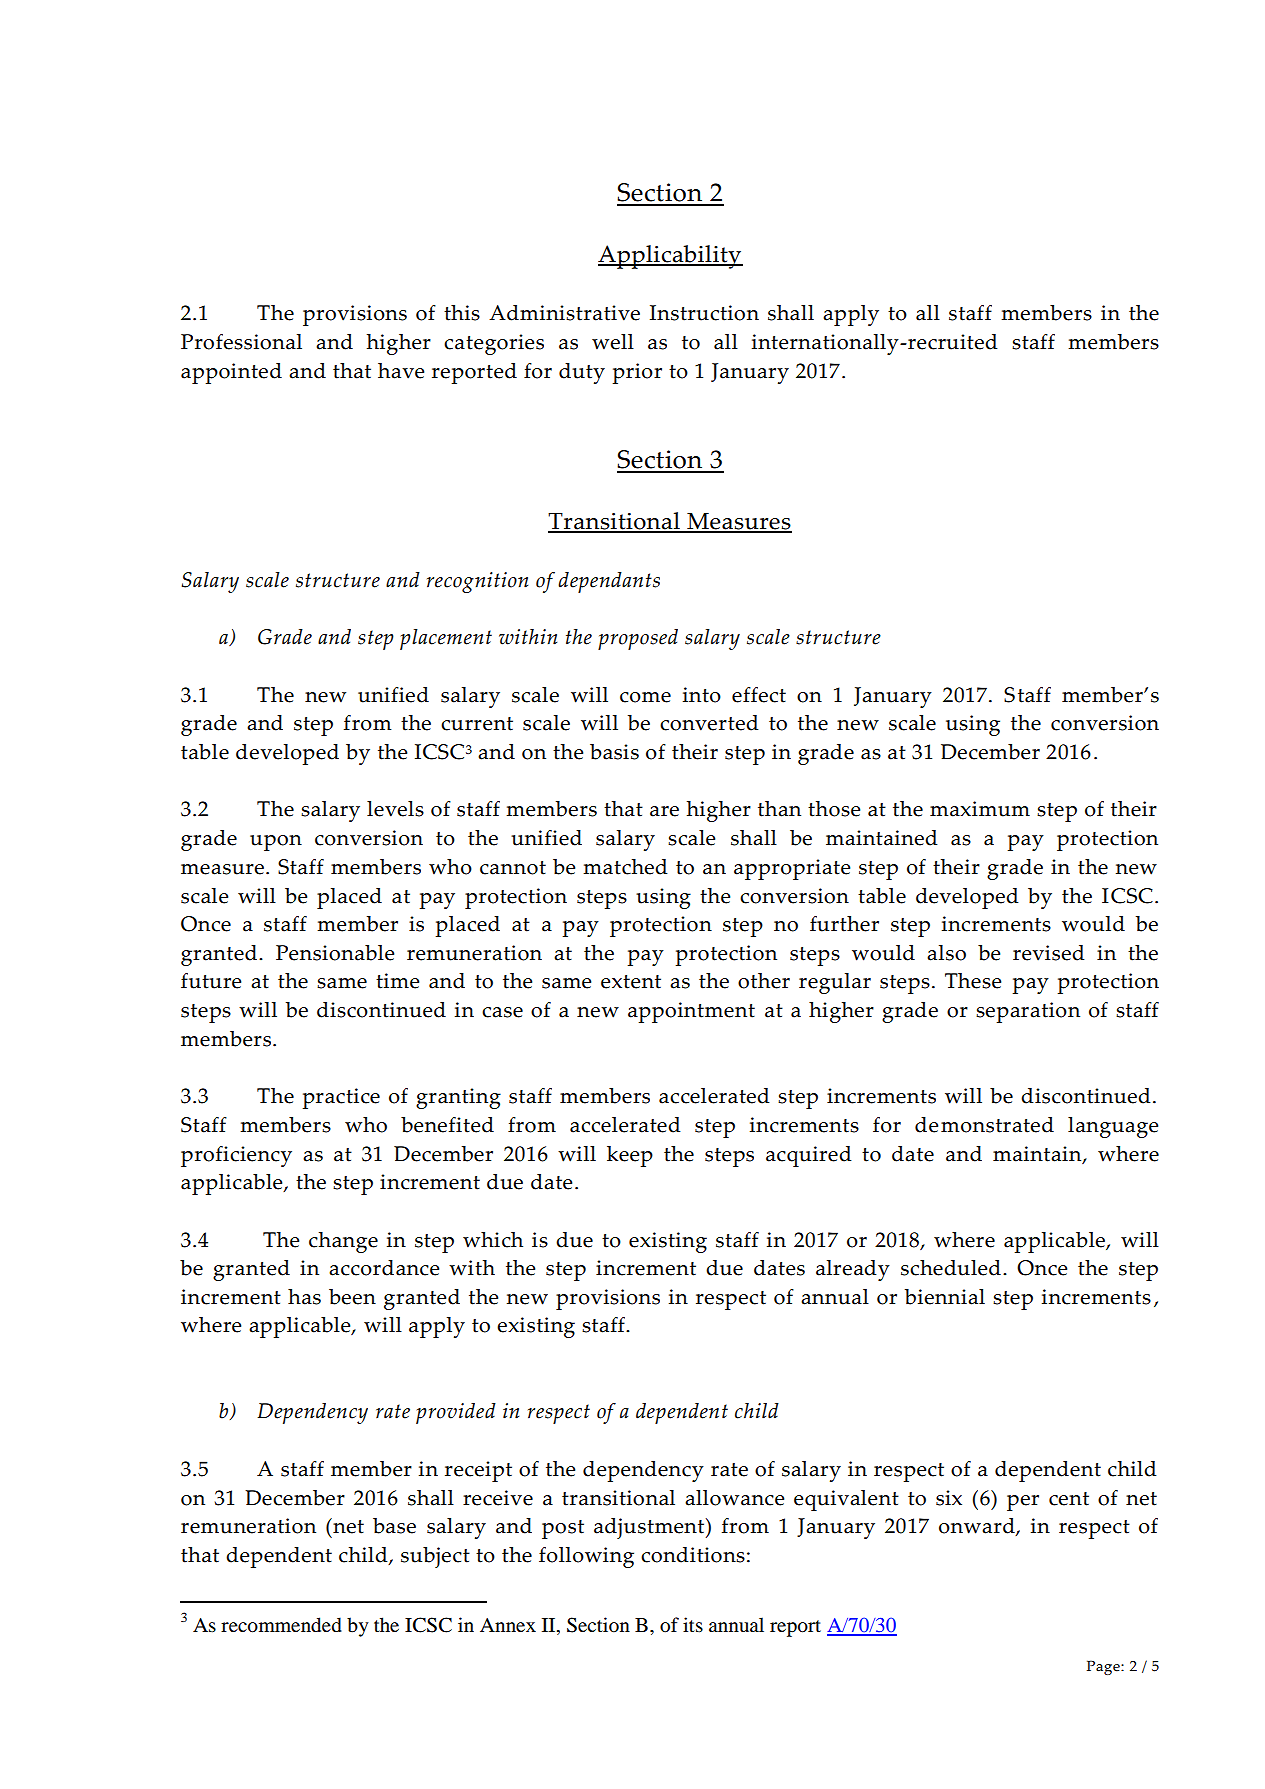 This page has height=1789, width=1265. What do you see at coordinates (638, 639) in the page?
I see `proposed` at bounding box center [638, 639].
